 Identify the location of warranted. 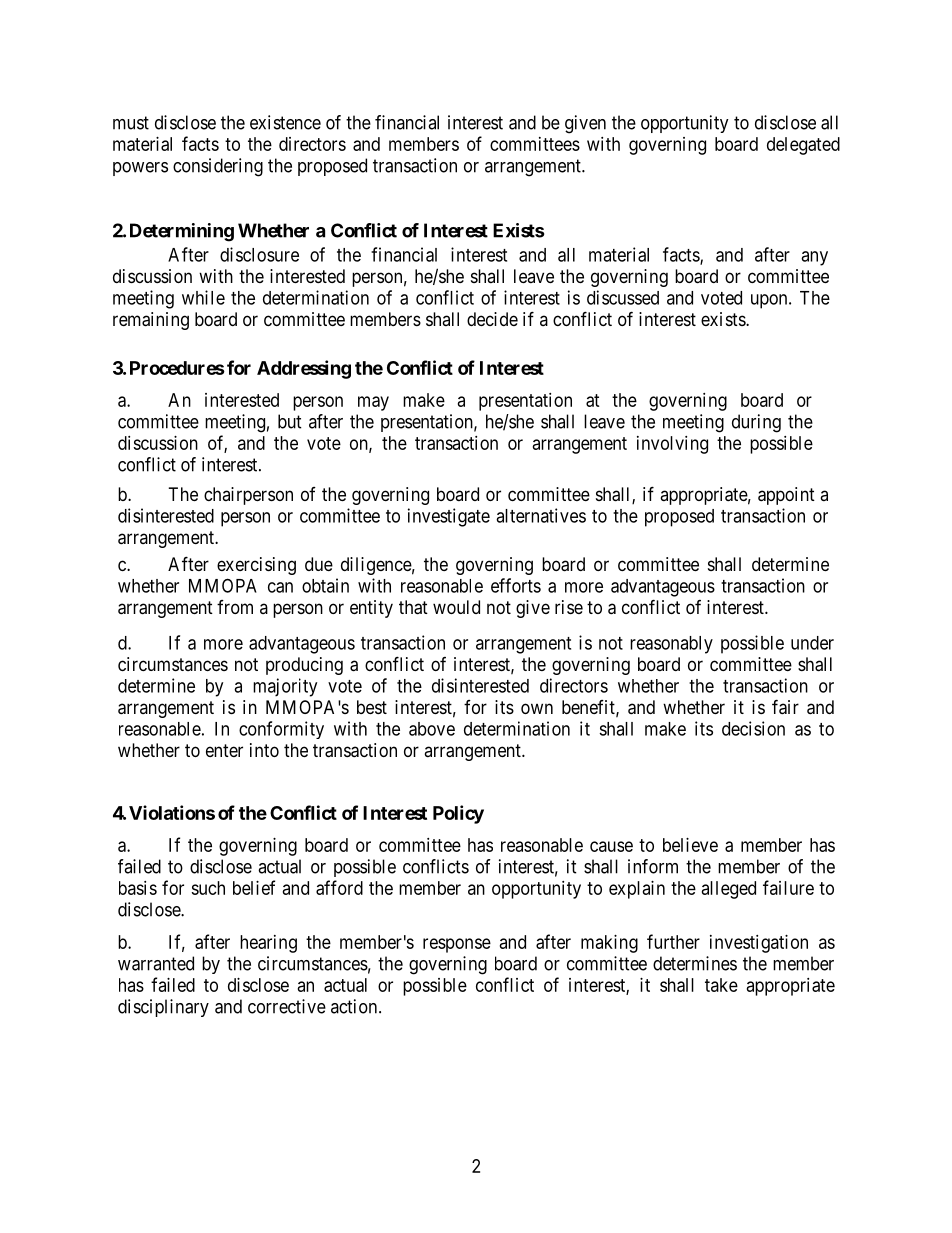
(156, 963).
